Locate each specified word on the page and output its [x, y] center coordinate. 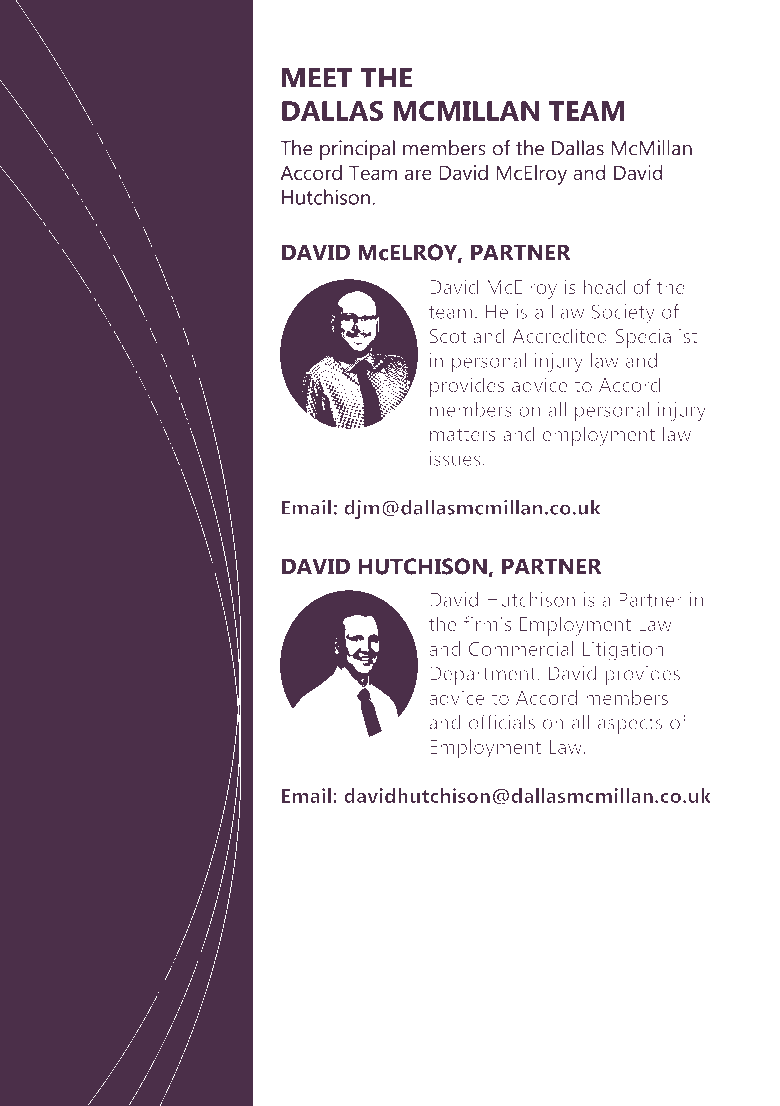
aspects [630, 725]
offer [182, 149]
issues [455, 458]
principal [357, 150]
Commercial [521, 648]
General [168, 959]
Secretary [126, 986]
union [163, 469]
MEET [317, 78]
